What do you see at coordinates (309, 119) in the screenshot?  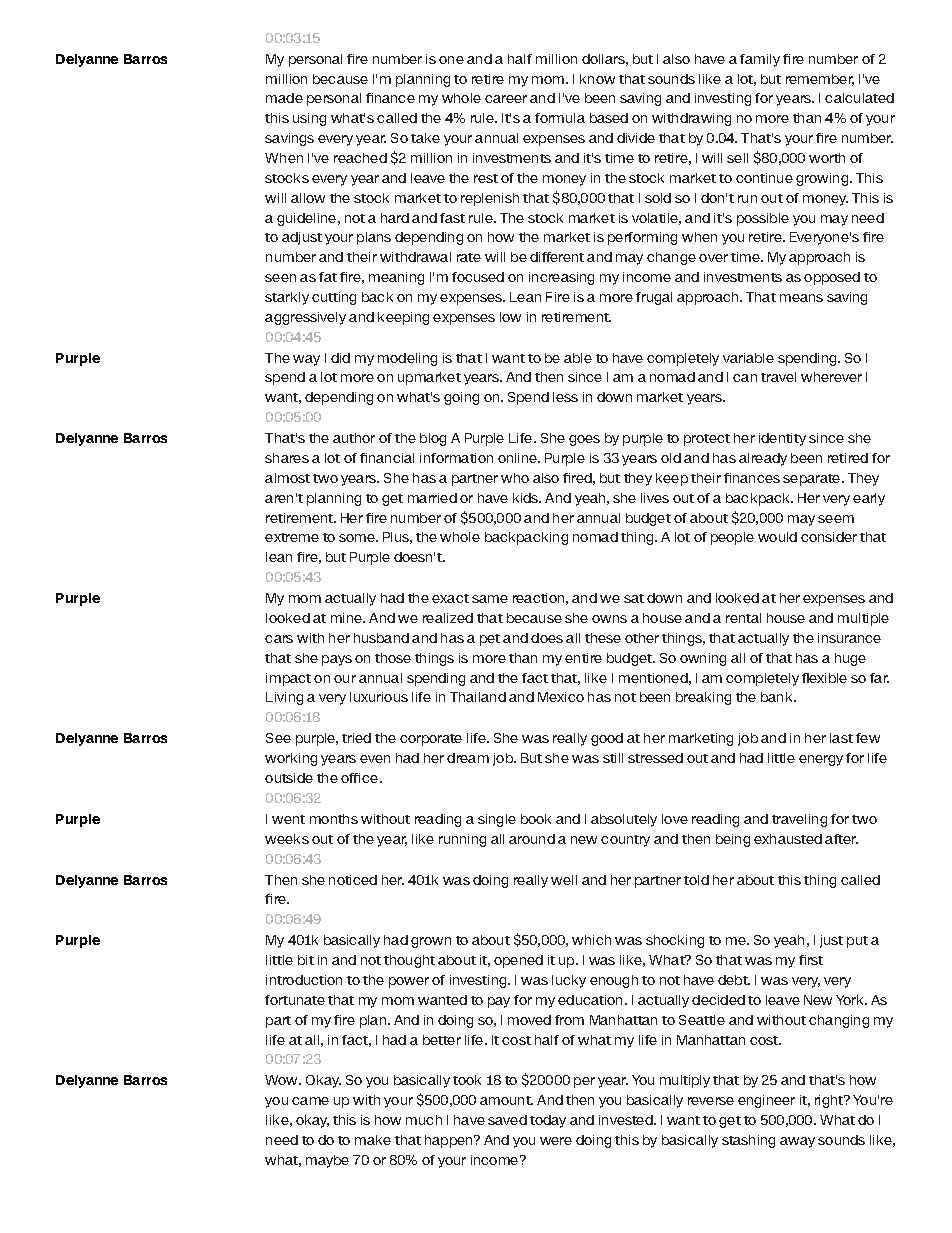 I see `using` at bounding box center [309, 119].
